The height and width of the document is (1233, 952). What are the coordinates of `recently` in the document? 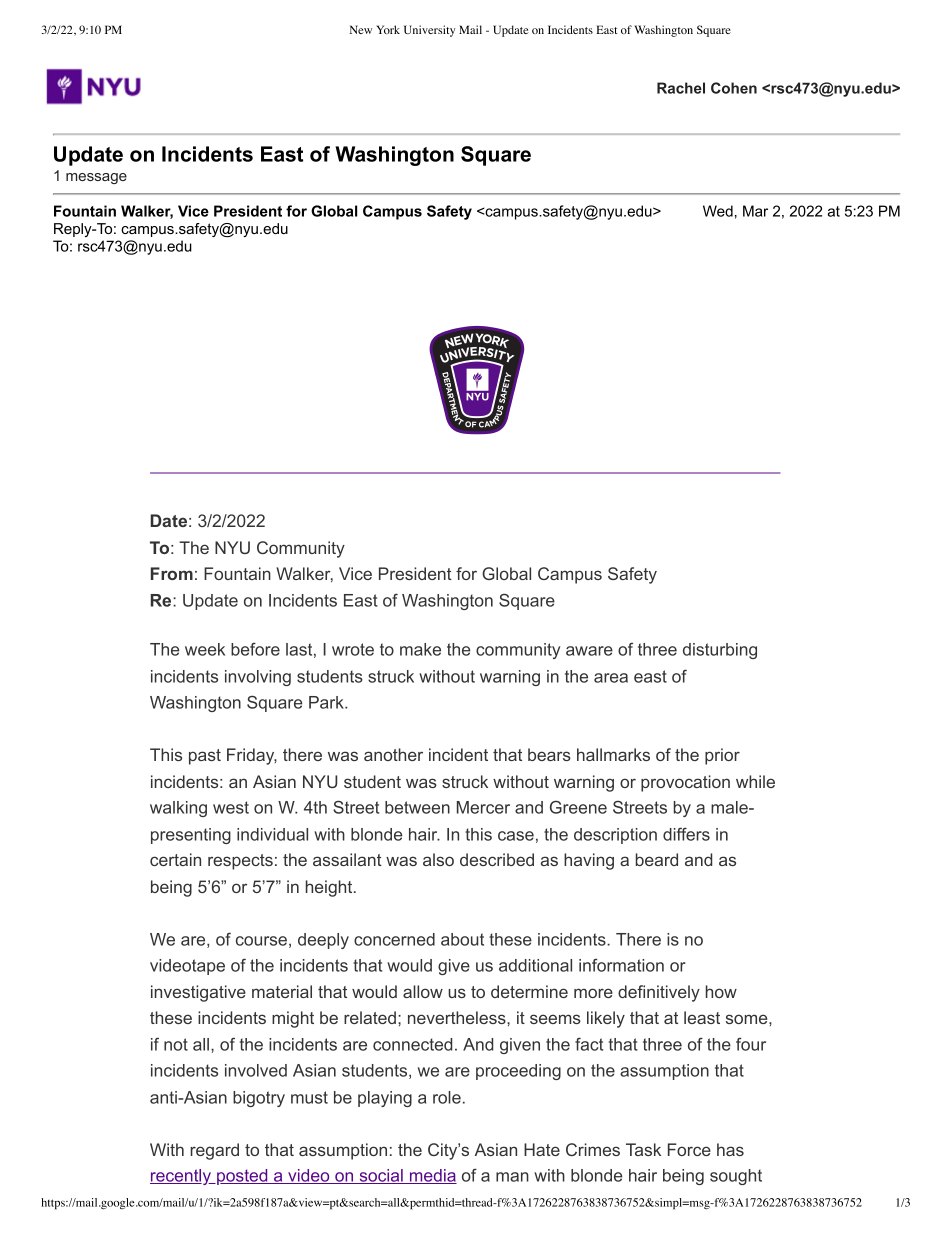 It's located at (181, 1177).
